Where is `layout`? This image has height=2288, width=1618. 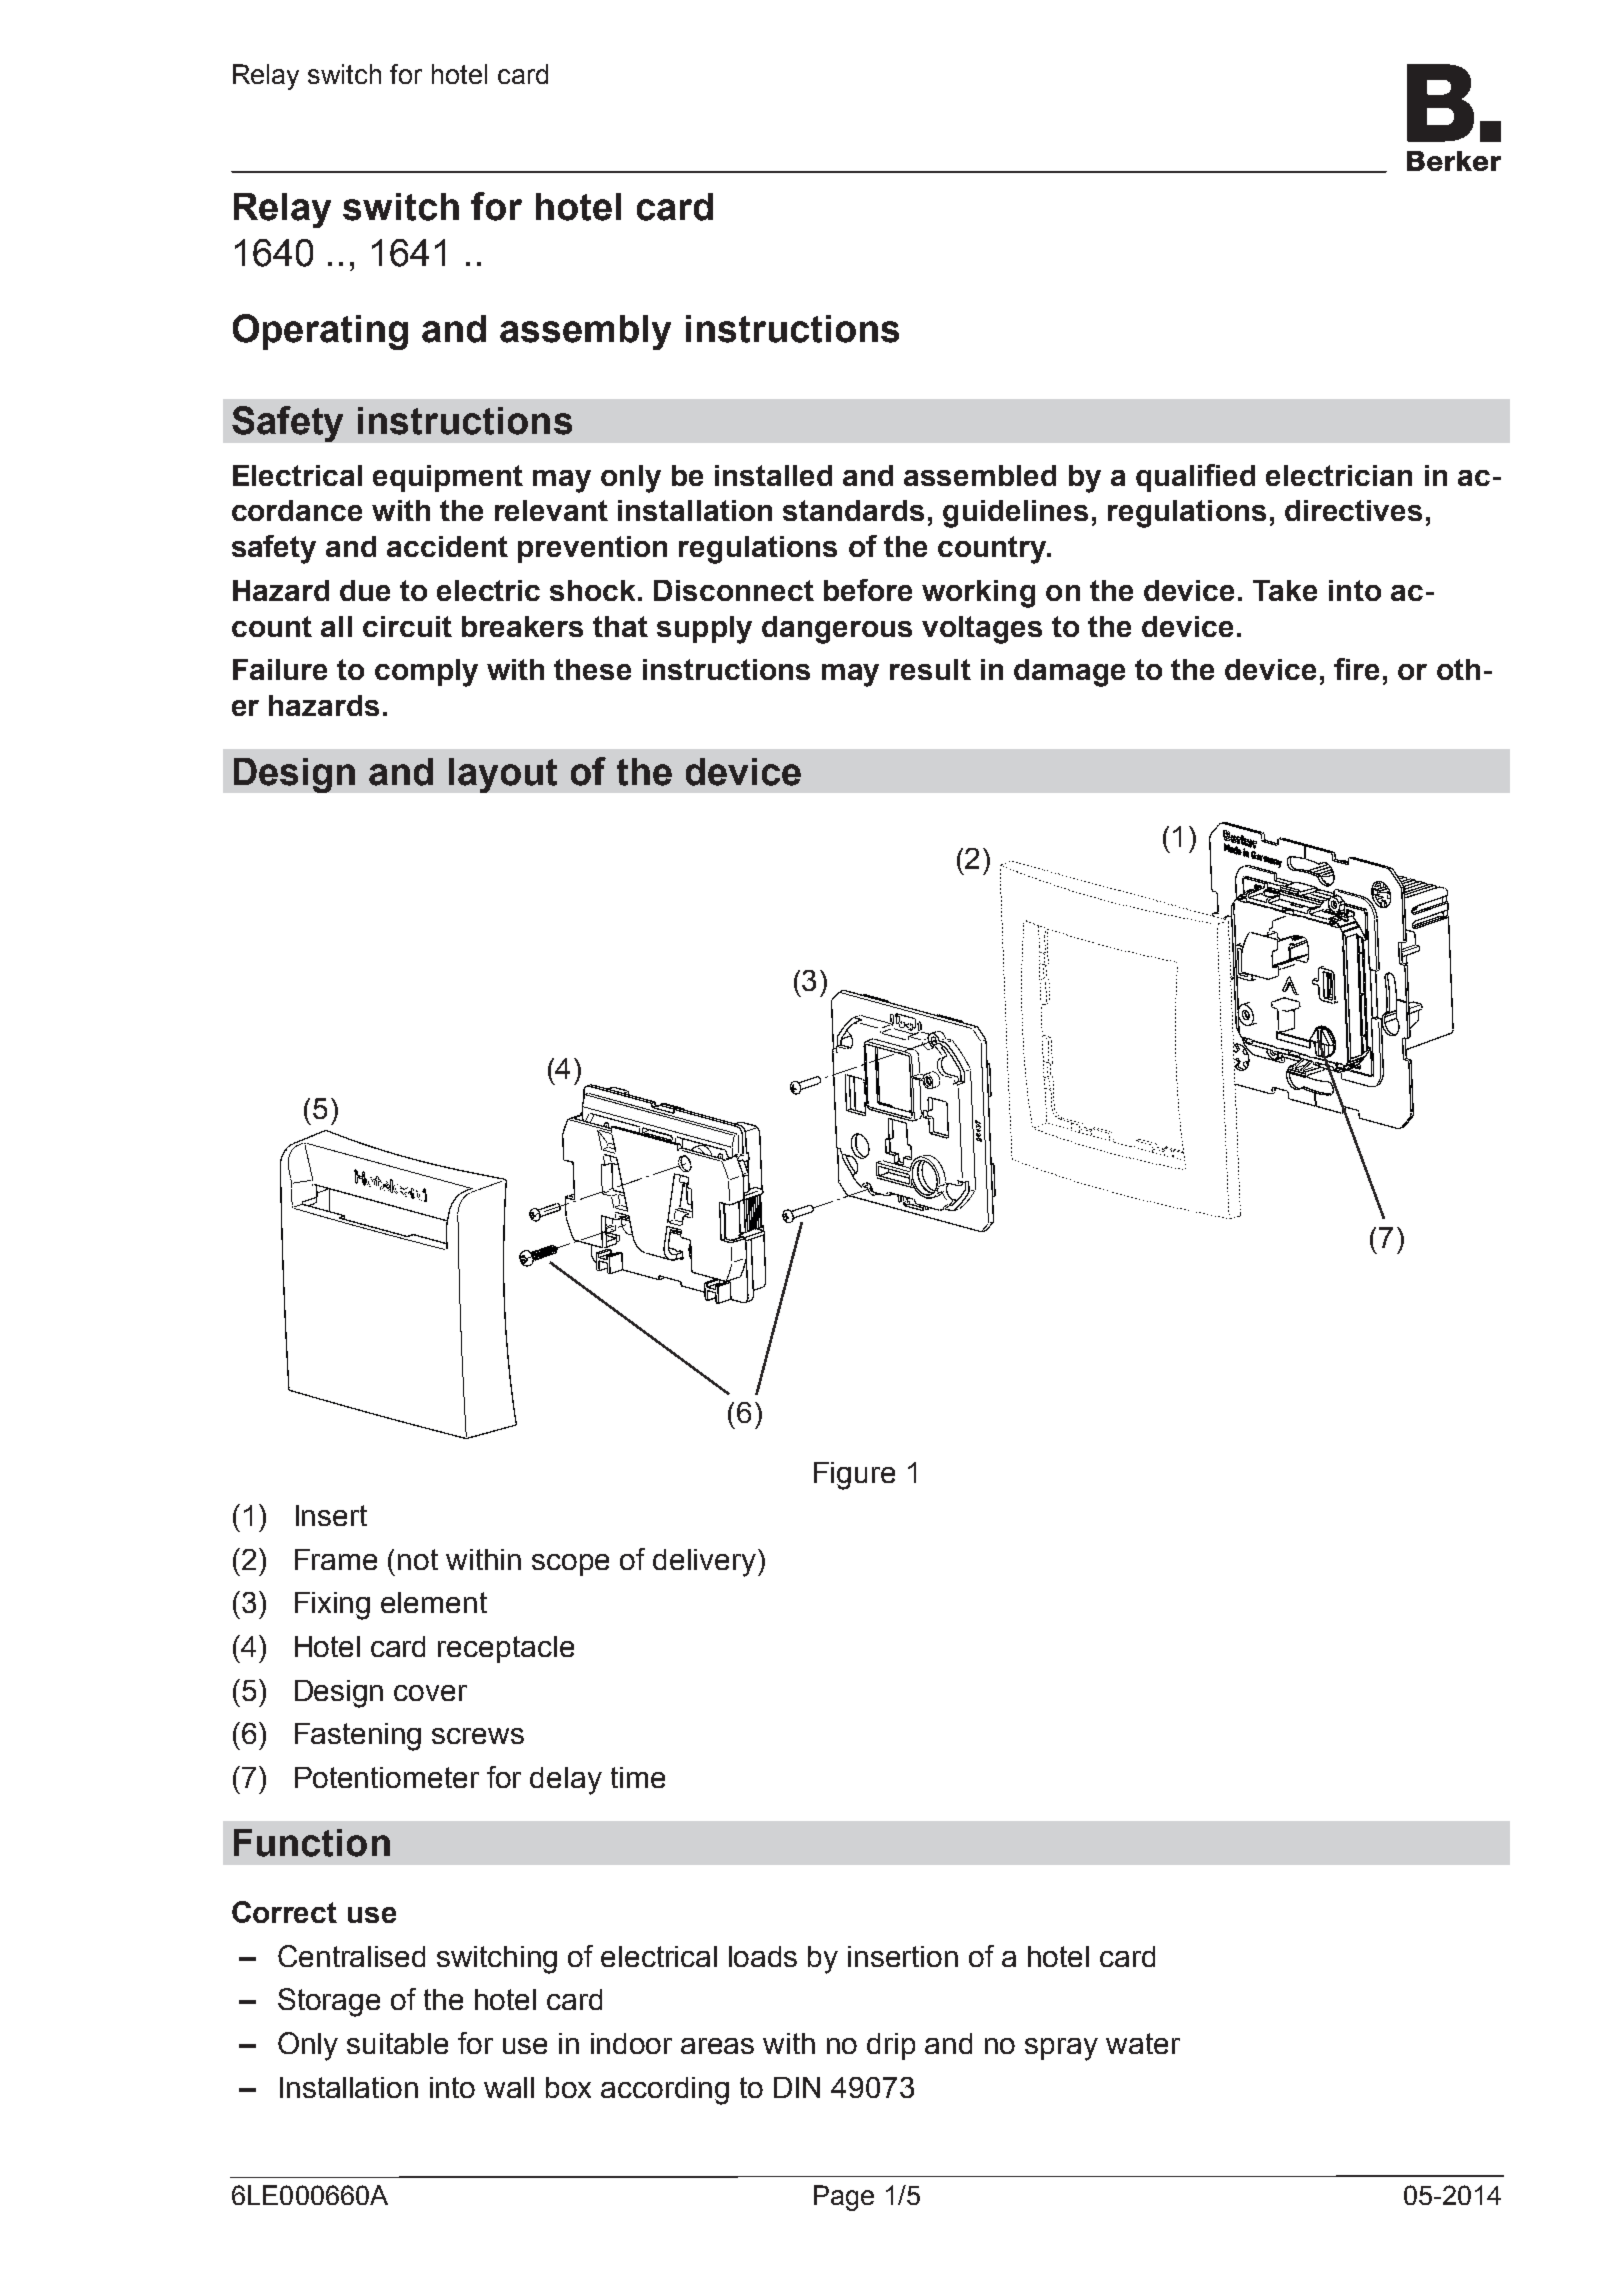 layout is located at coordinates (503, 775).
